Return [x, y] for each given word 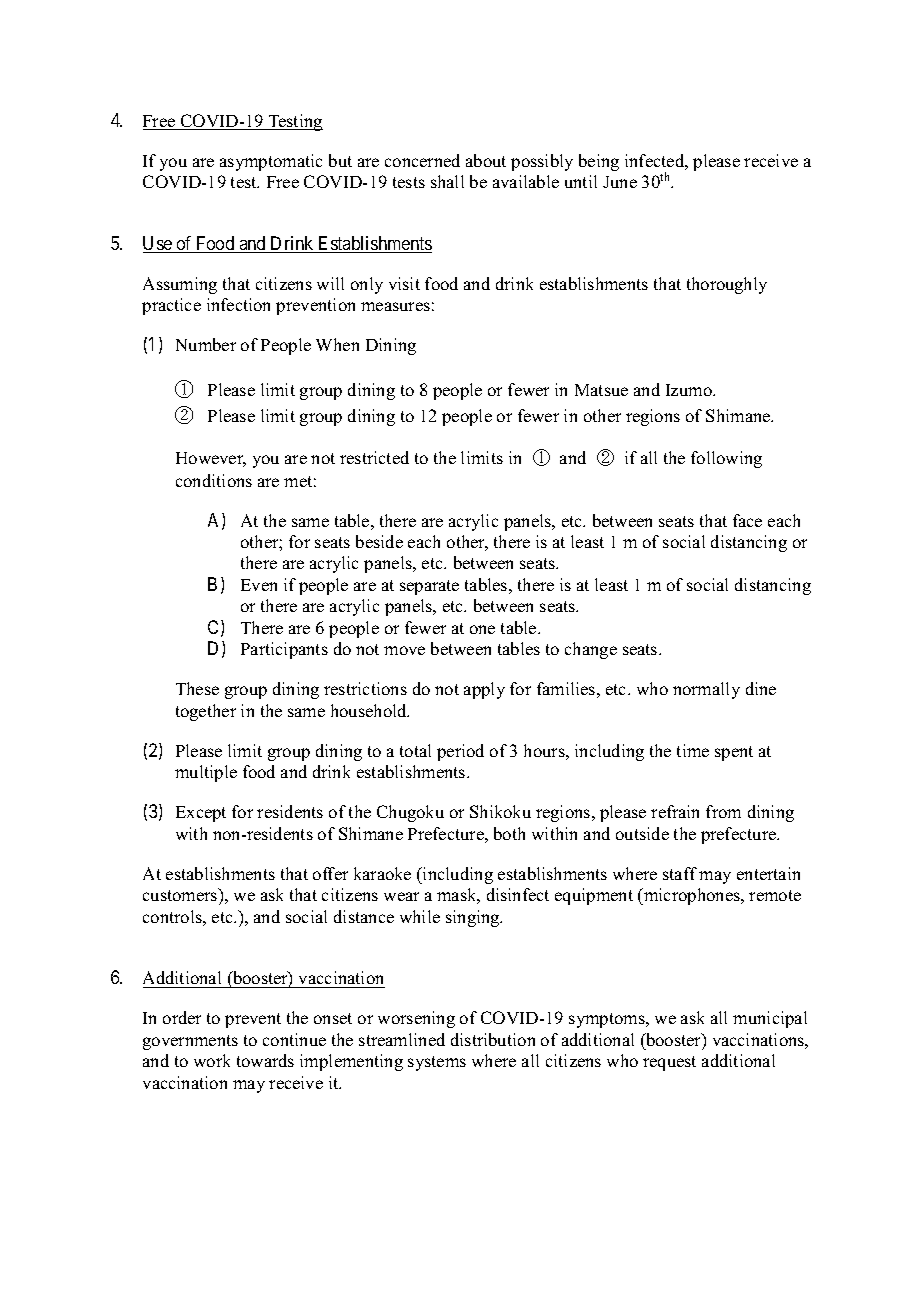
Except [201, 814]
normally [706, 690]
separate [429, 587]
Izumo [690, 390]
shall [447, 181]
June [620, 182]
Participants [284, 650]
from [723, 811]
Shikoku [500, 811]
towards [265, 1060]
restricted [374, 457]
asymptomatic [271, 162]
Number [206, 344]
